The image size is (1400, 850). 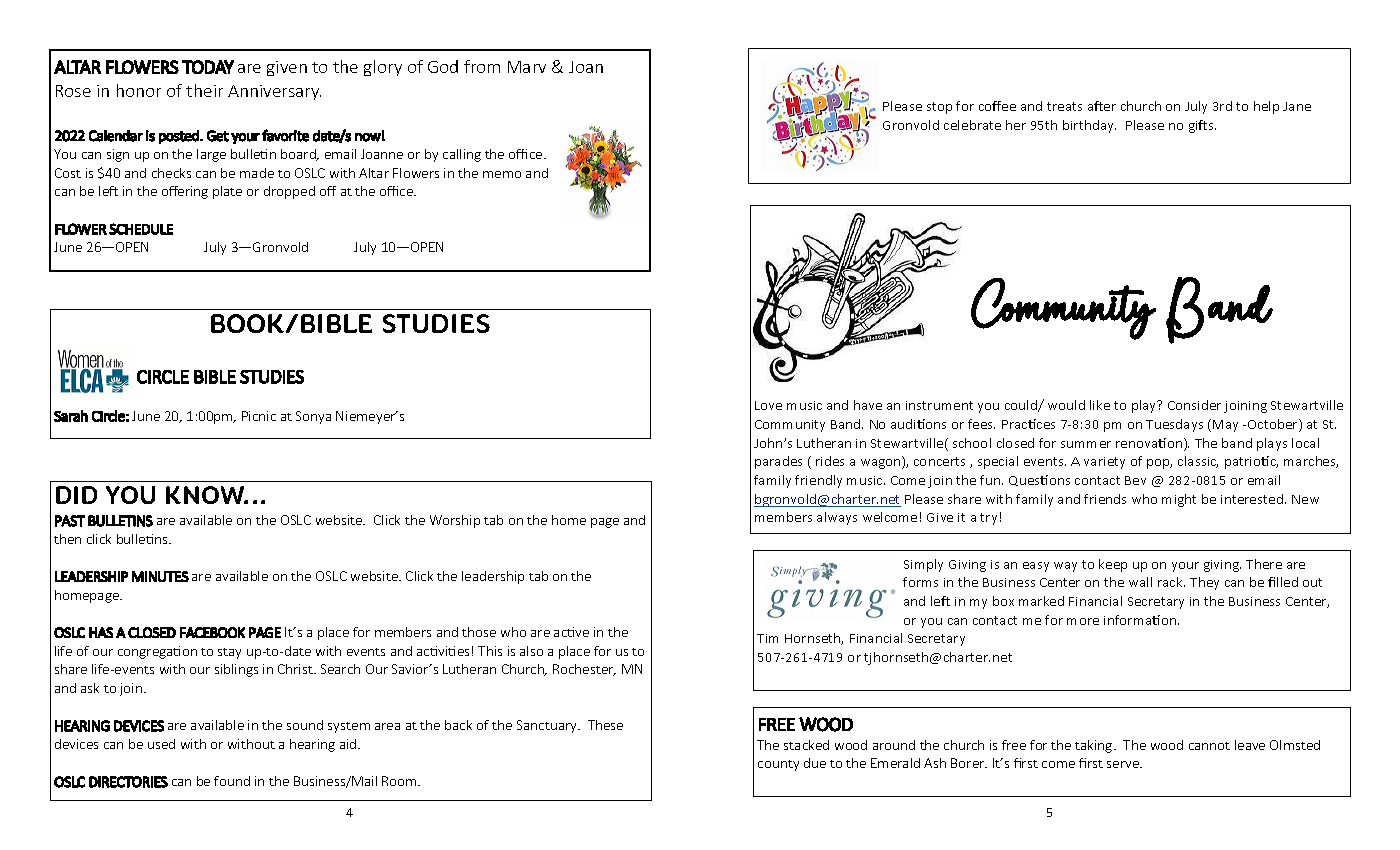 I want to click on Consider, so click(x=1194, y=405).
